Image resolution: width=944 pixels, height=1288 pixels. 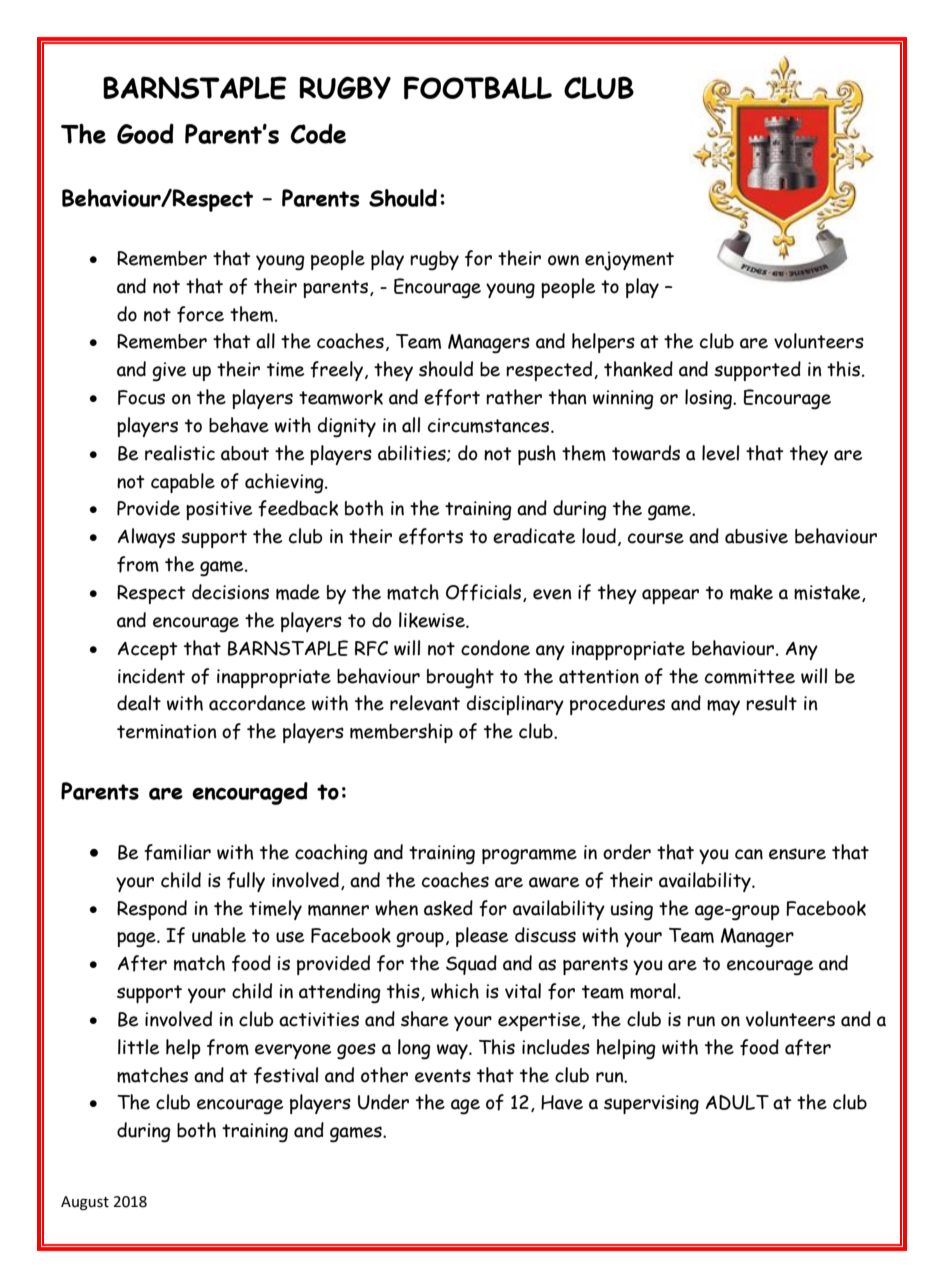 What do you see at coordinates (478, 88) in the image?
I see `FOOTBALL` at bounding box center [478, 88].
